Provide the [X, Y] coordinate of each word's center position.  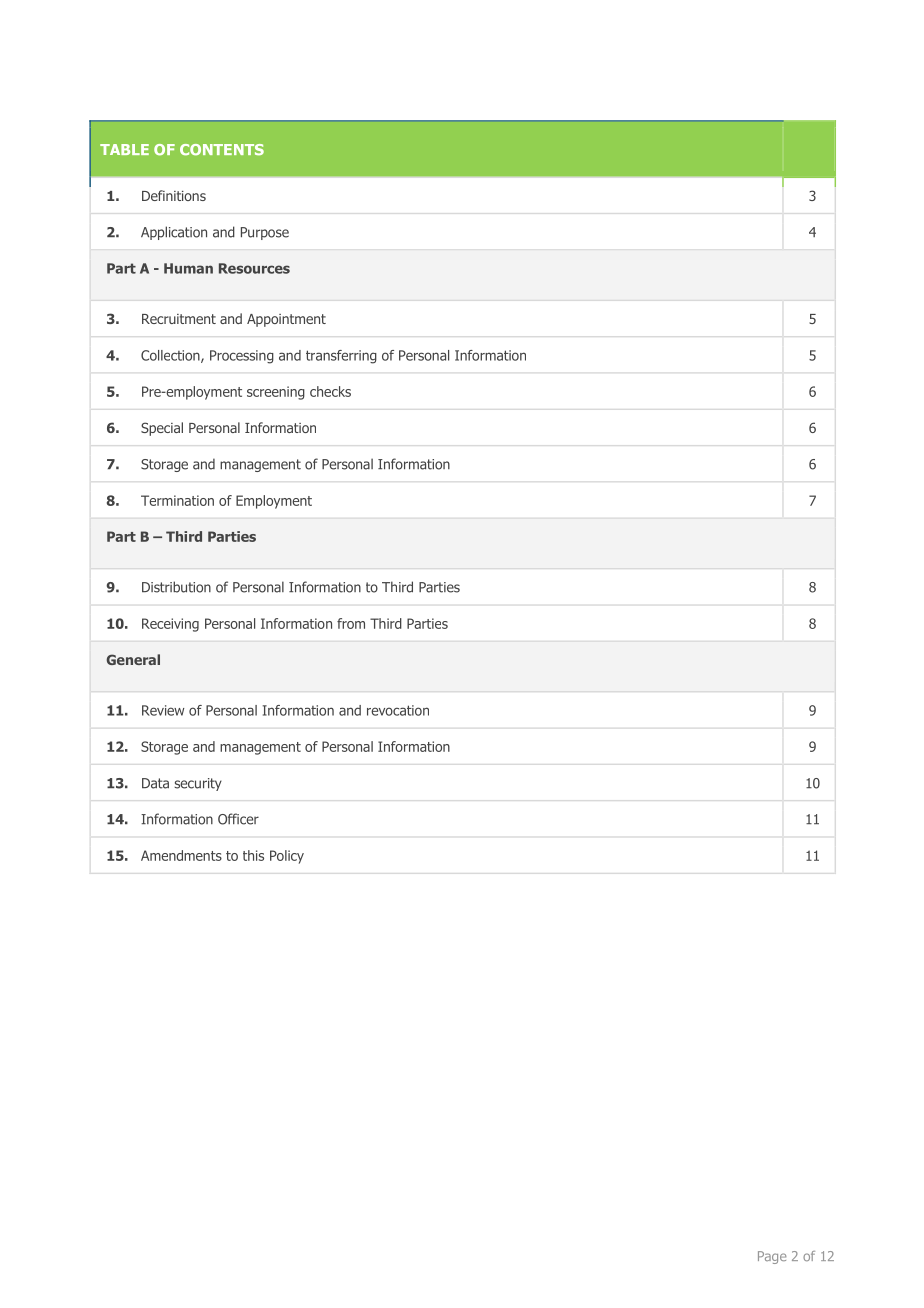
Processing [242, 357]
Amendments [181, 855]
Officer [238, 819]
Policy [287, 857]
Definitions [174, 195]
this [253, 855]
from [351, 623]
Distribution [176, 587]
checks [330, 391]
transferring [341, 357]
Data [155, 783]
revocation [398, 710]
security [198, 784]
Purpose [265, 233]
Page [772, 1257]
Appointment [286, 320]
